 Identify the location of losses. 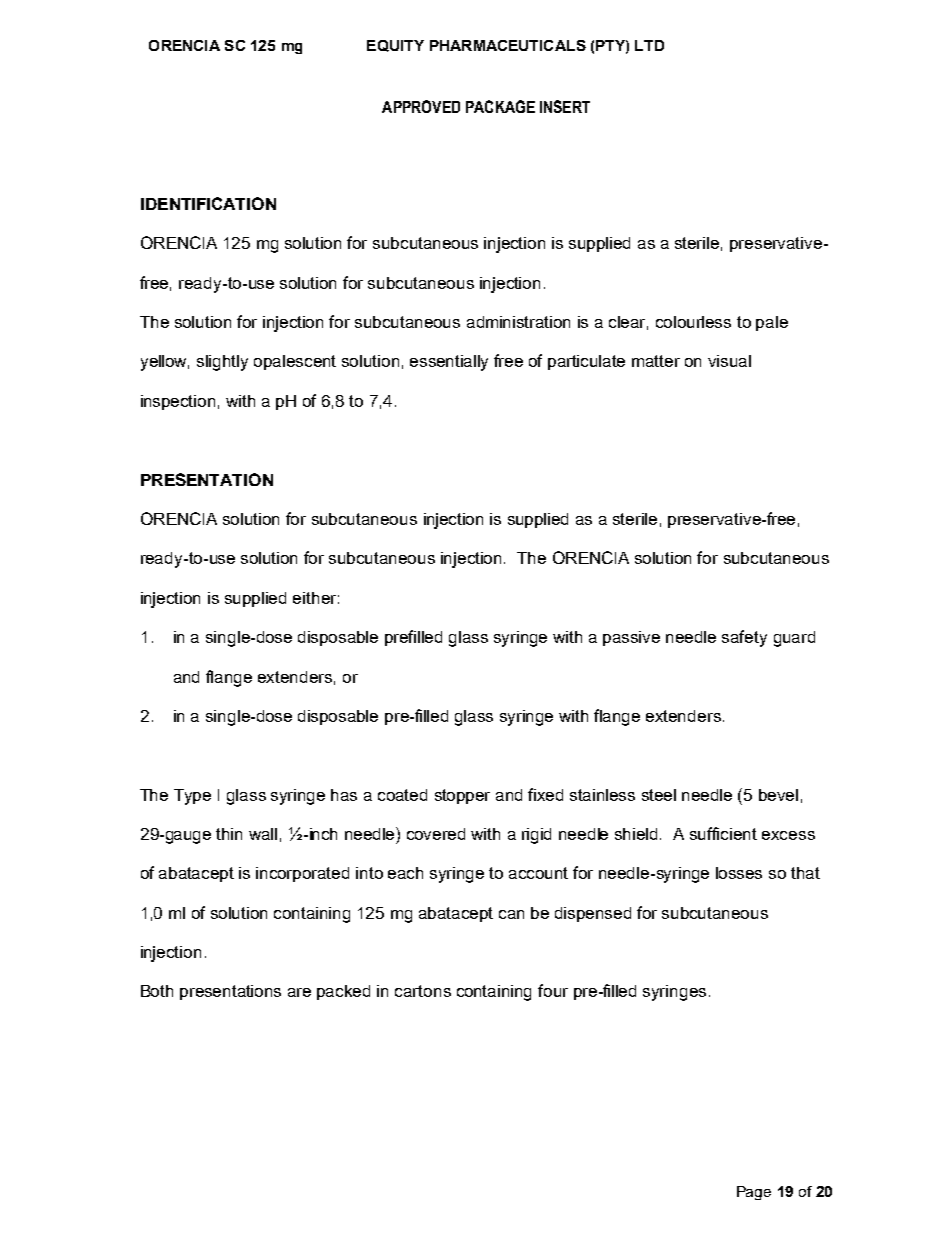
(739, 873).
